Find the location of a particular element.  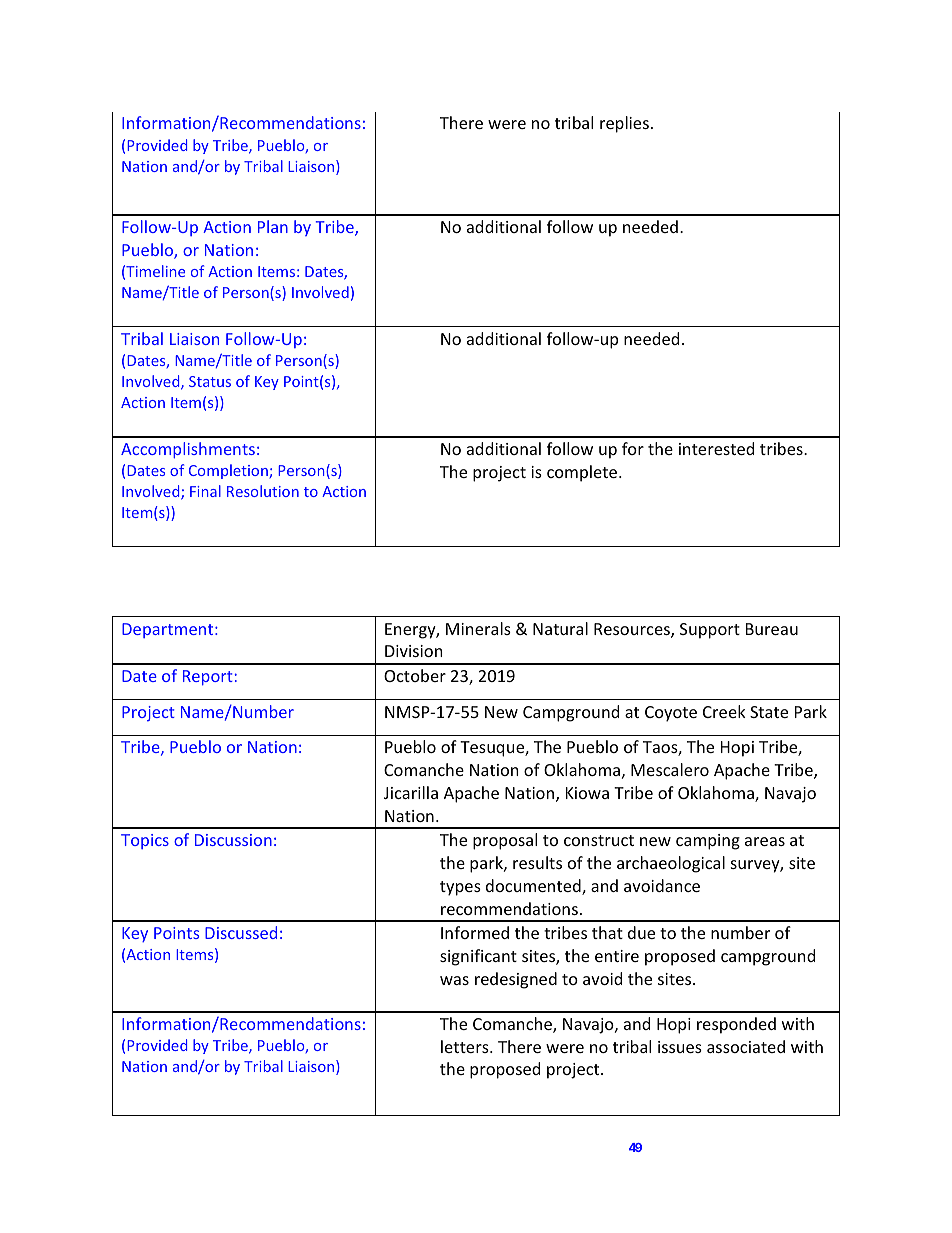

Support is located at coordinates (710, 631).
